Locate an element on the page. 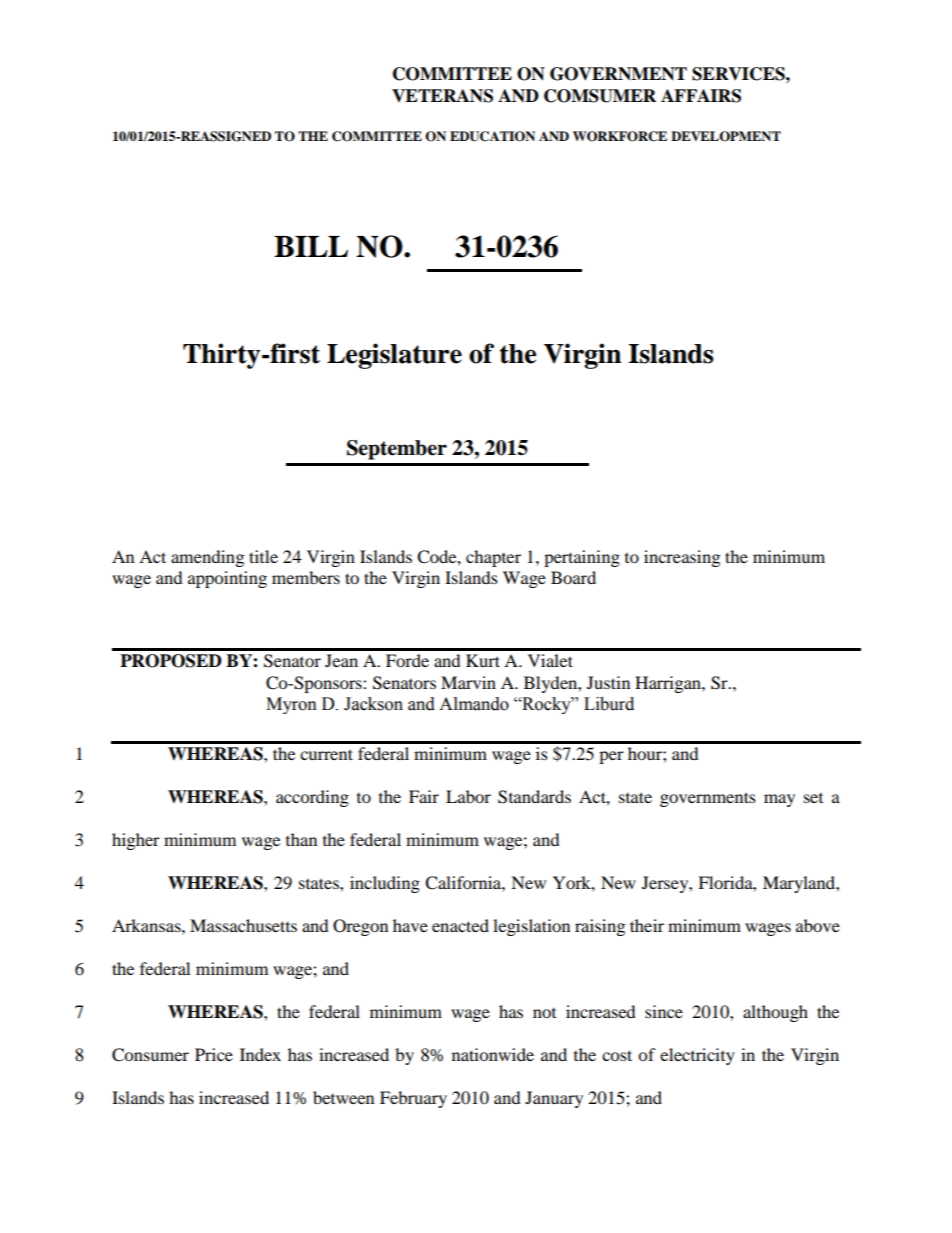 The height and width of the image is (1233, 952). may is located at coordinates (779, 800).
